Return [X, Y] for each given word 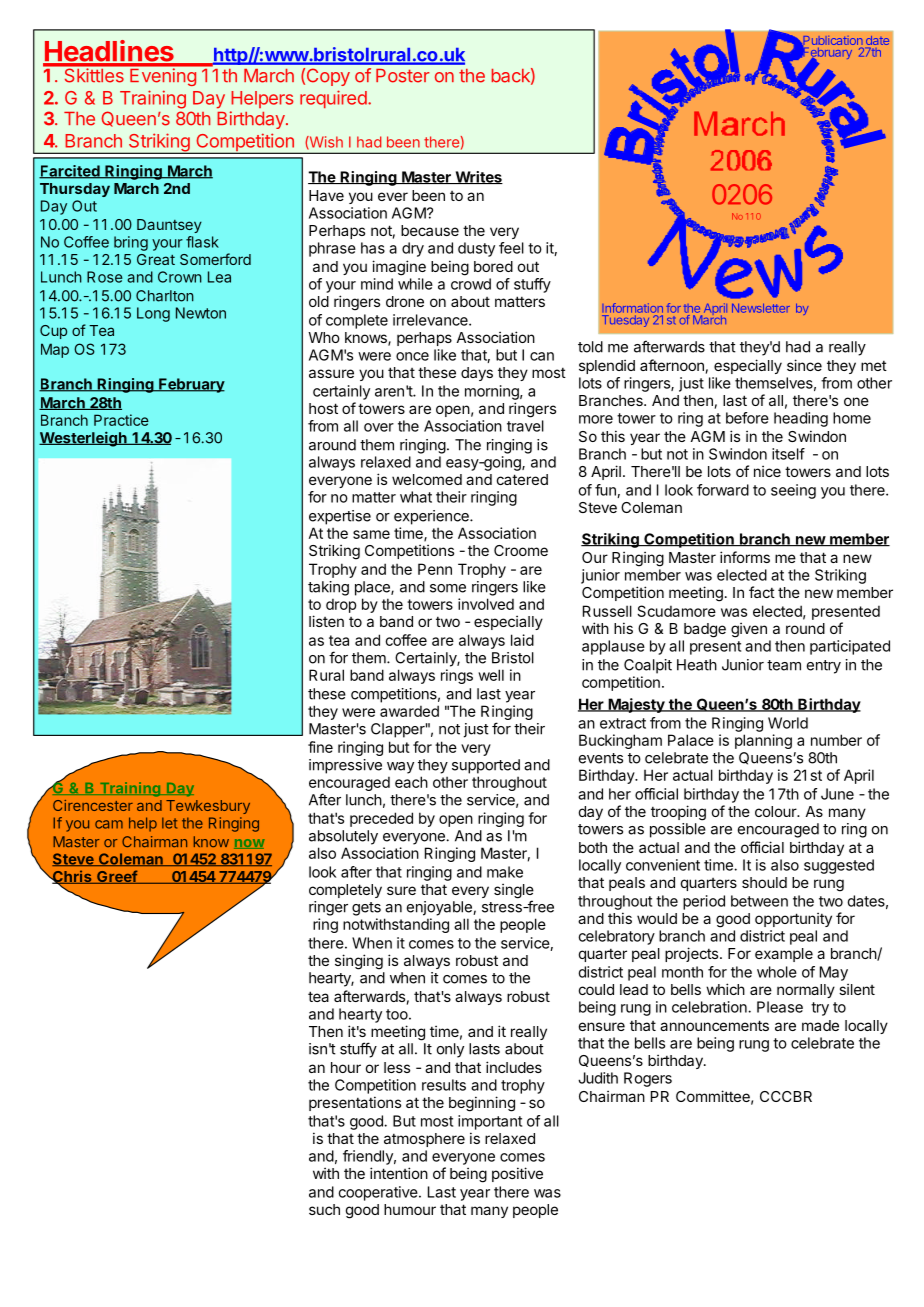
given [749, 630]
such [324, 1209]
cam [109, 824]
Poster [403, 76]
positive [517, 1174]
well [491, 675]
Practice [121, 420]
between [759, 901]
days [477, 374]
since [804, 365]
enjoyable [440, 908]
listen [326, 621]
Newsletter [761, 308]
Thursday [75, 190]
